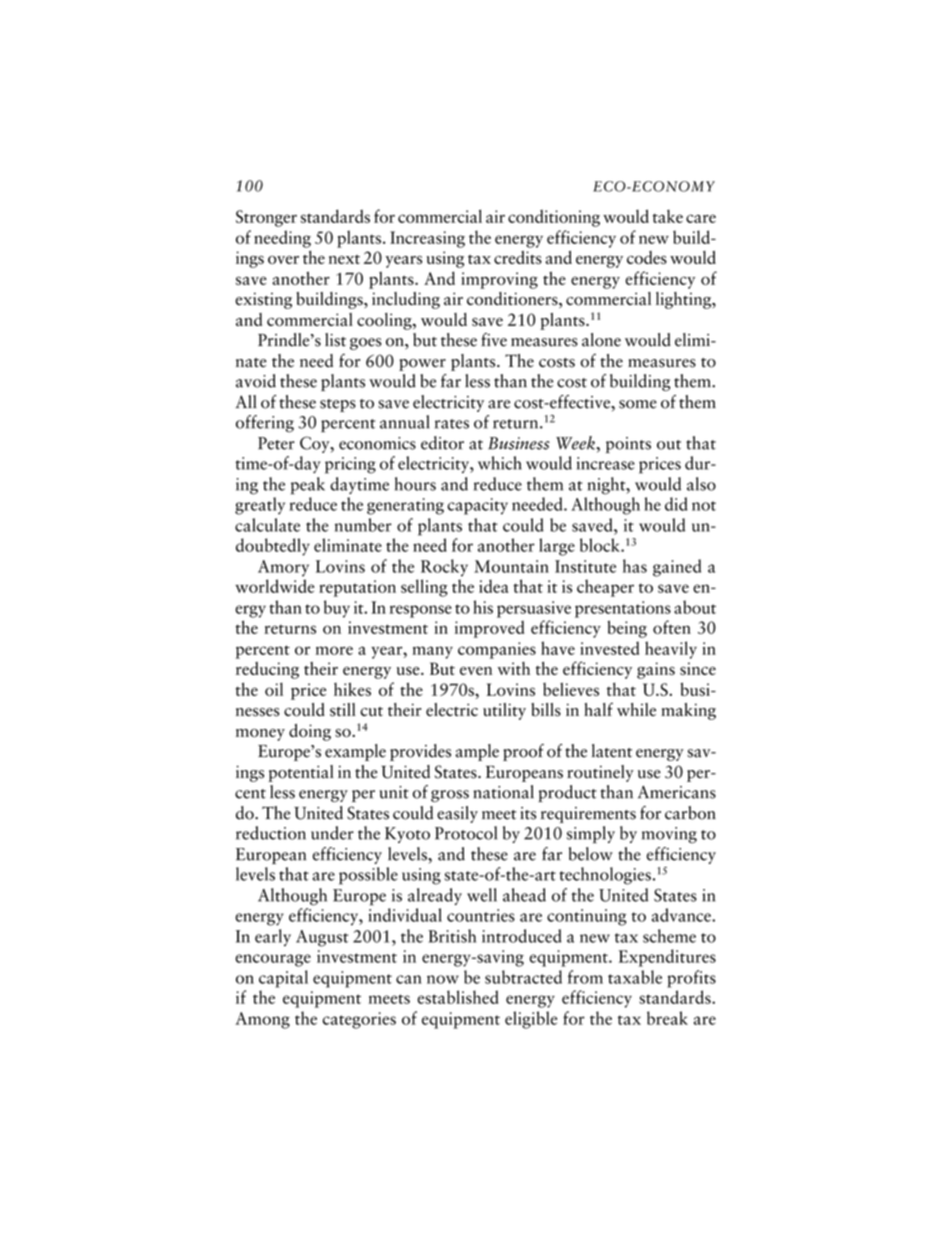  I want to click on some, so click(638, 404).
